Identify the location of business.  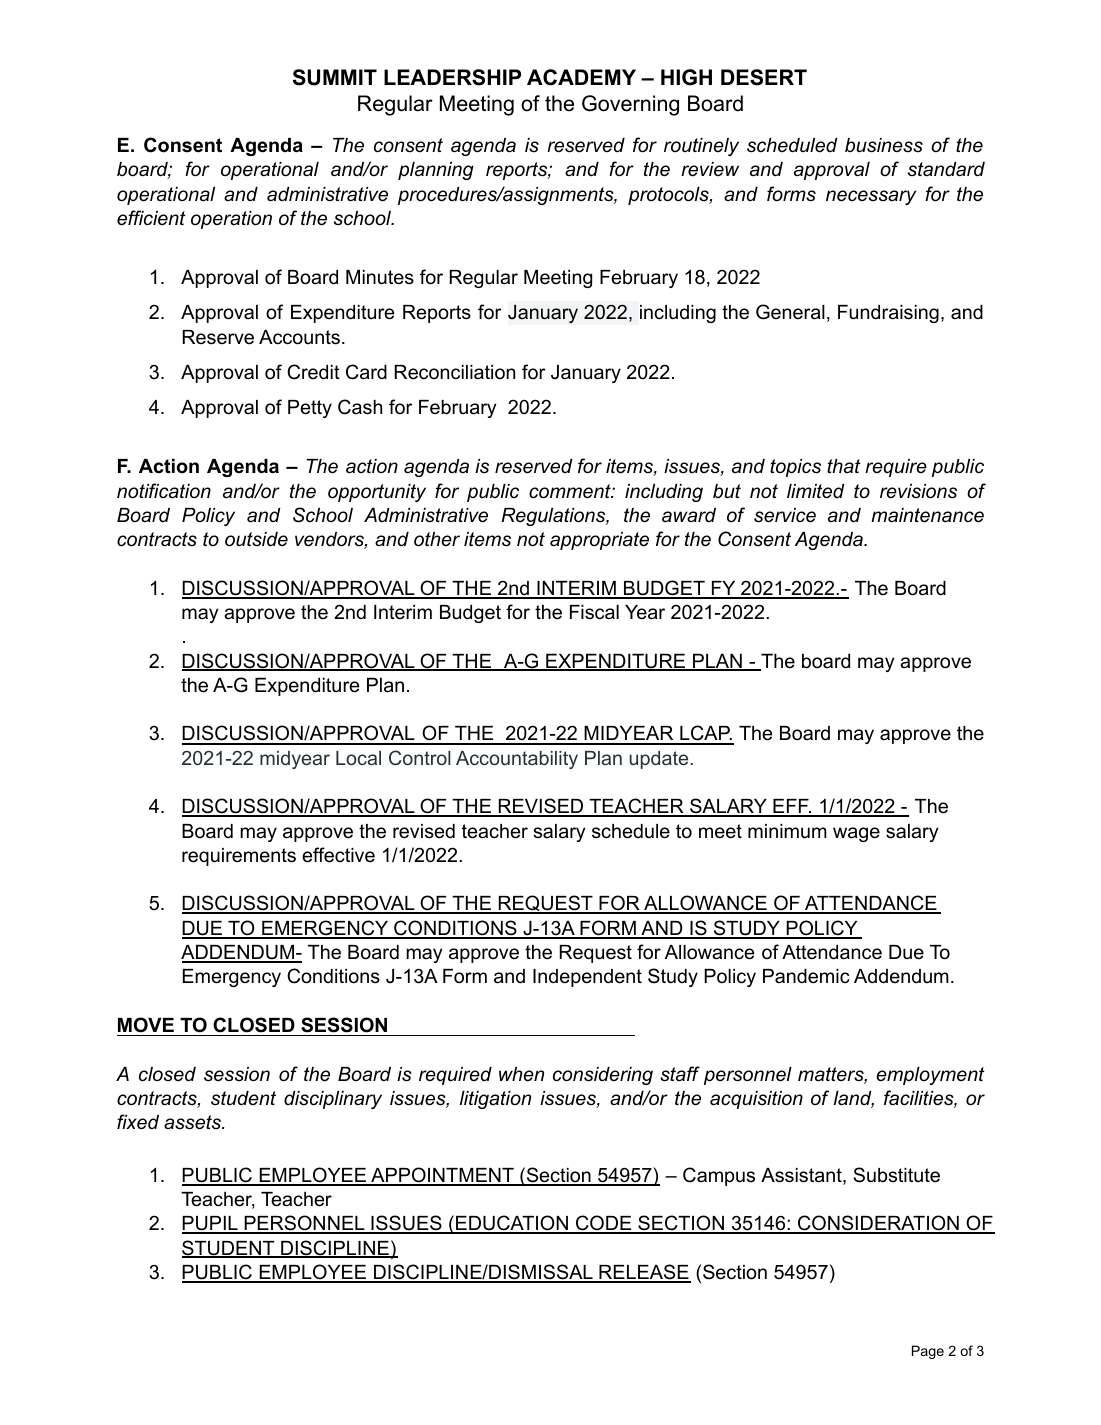
(884, 145).
